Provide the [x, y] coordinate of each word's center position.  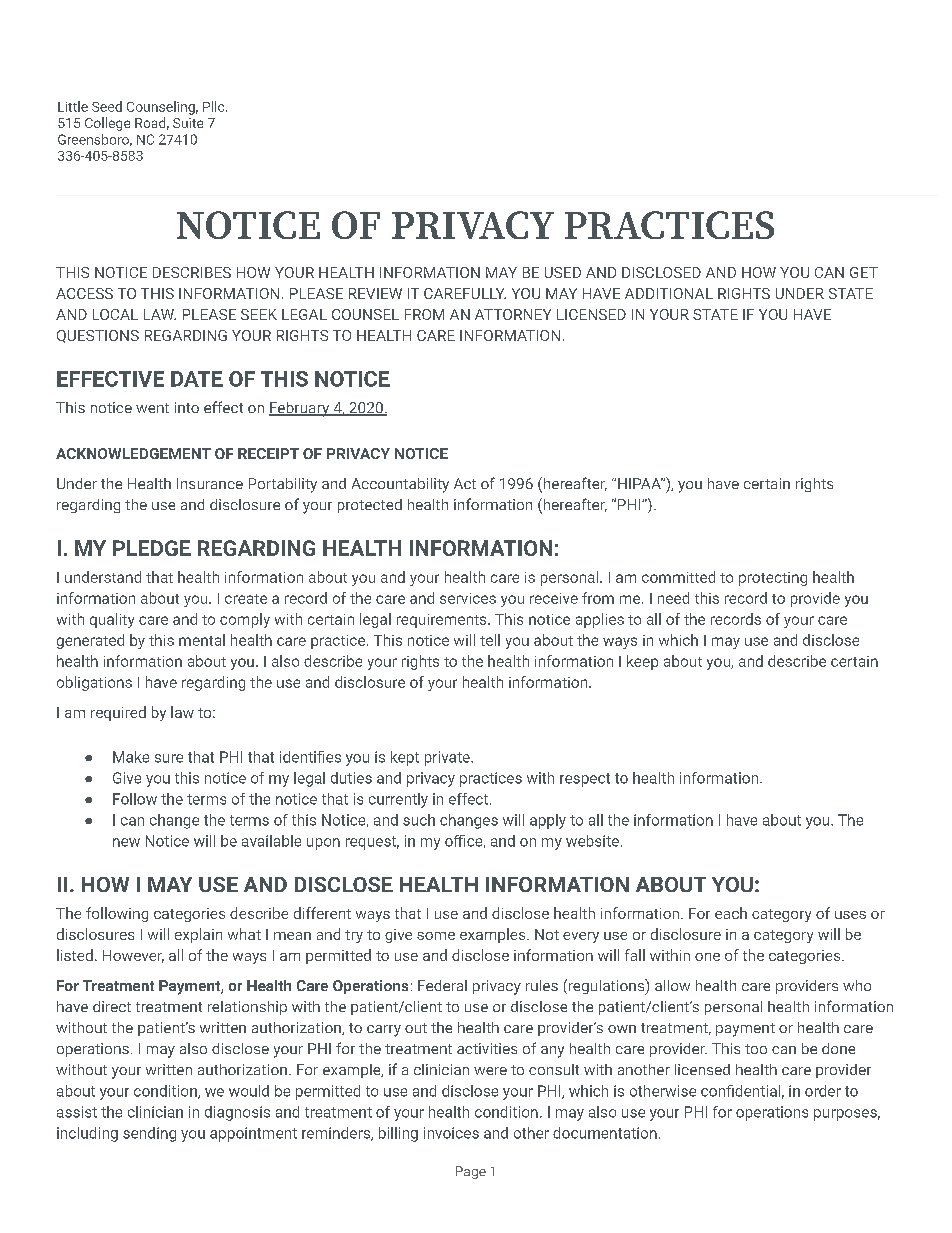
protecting [773, 579]
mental [202, 640]
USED [563, 272]
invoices [451, 1133]
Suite [188, 123]
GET [864, 272]
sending [149, 1134]
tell [490, 640]
